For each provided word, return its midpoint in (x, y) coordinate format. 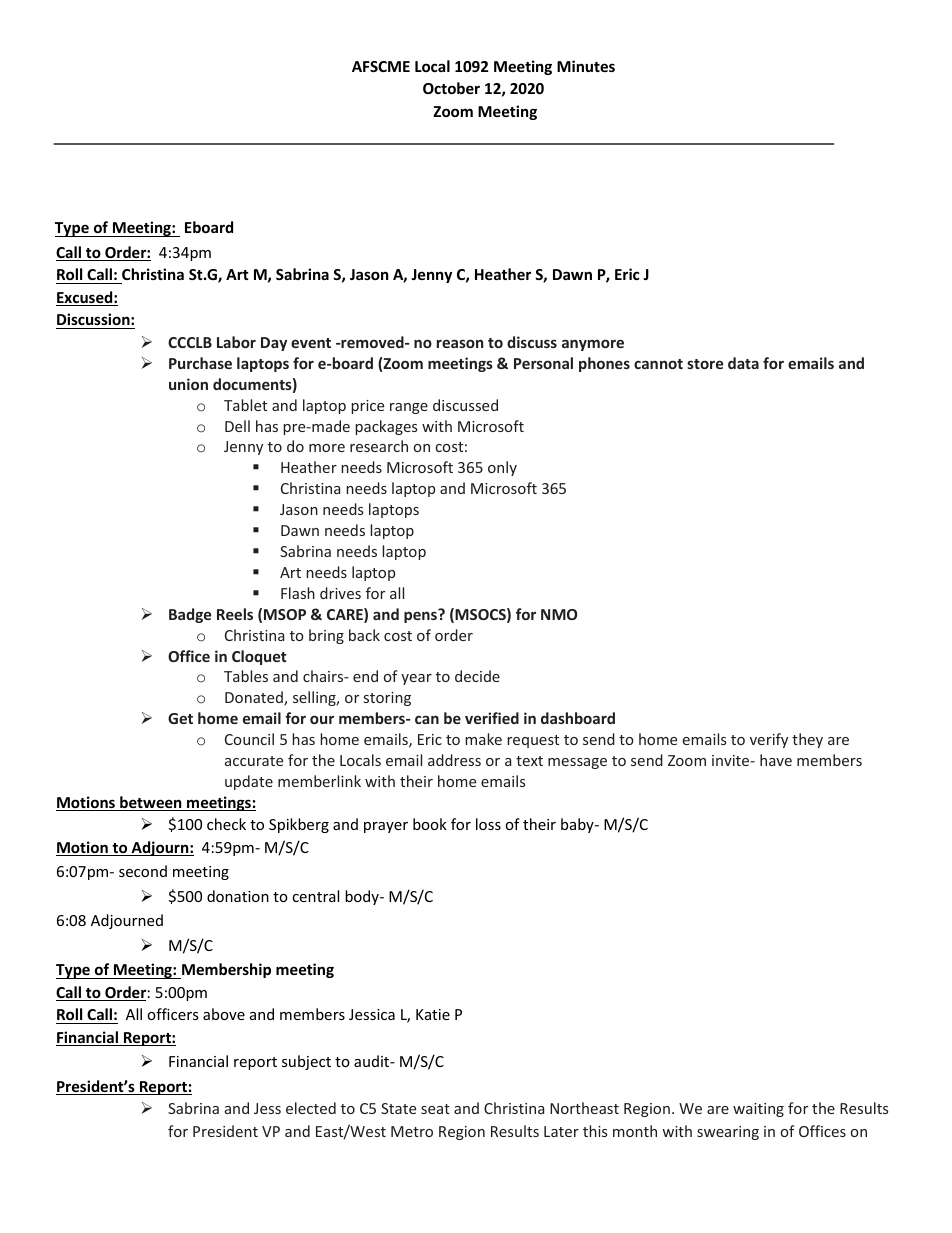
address (454, 760)
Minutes (586, 66)
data (743, 363)
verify (769, 740)
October (451, 88)
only (502, 468)
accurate (254, 761)
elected (311, 1108)
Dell (237, 426)
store (705, 364)
